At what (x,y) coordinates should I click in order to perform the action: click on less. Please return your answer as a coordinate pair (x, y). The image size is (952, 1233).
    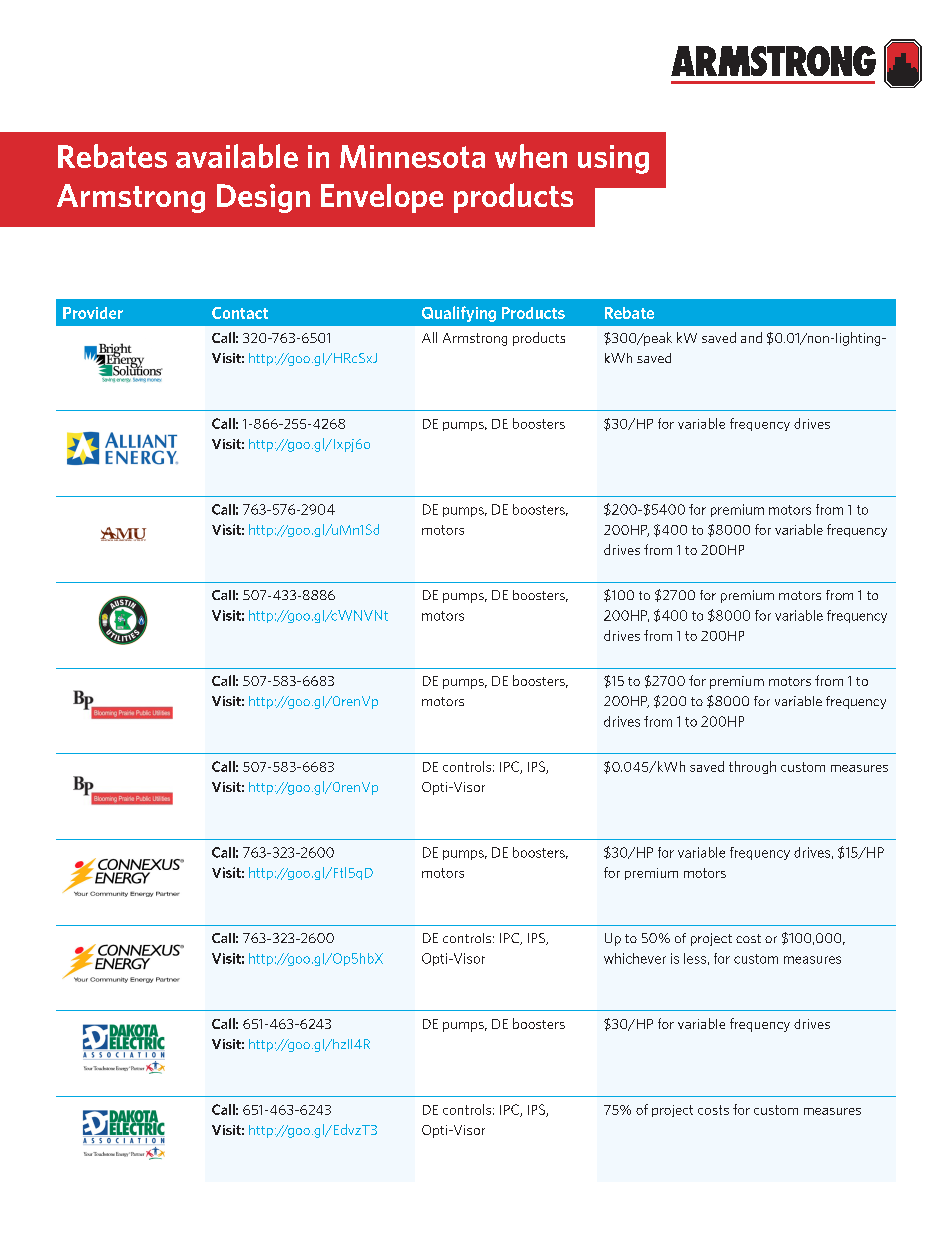
    Looking at the image, I should click on (695, 958).
